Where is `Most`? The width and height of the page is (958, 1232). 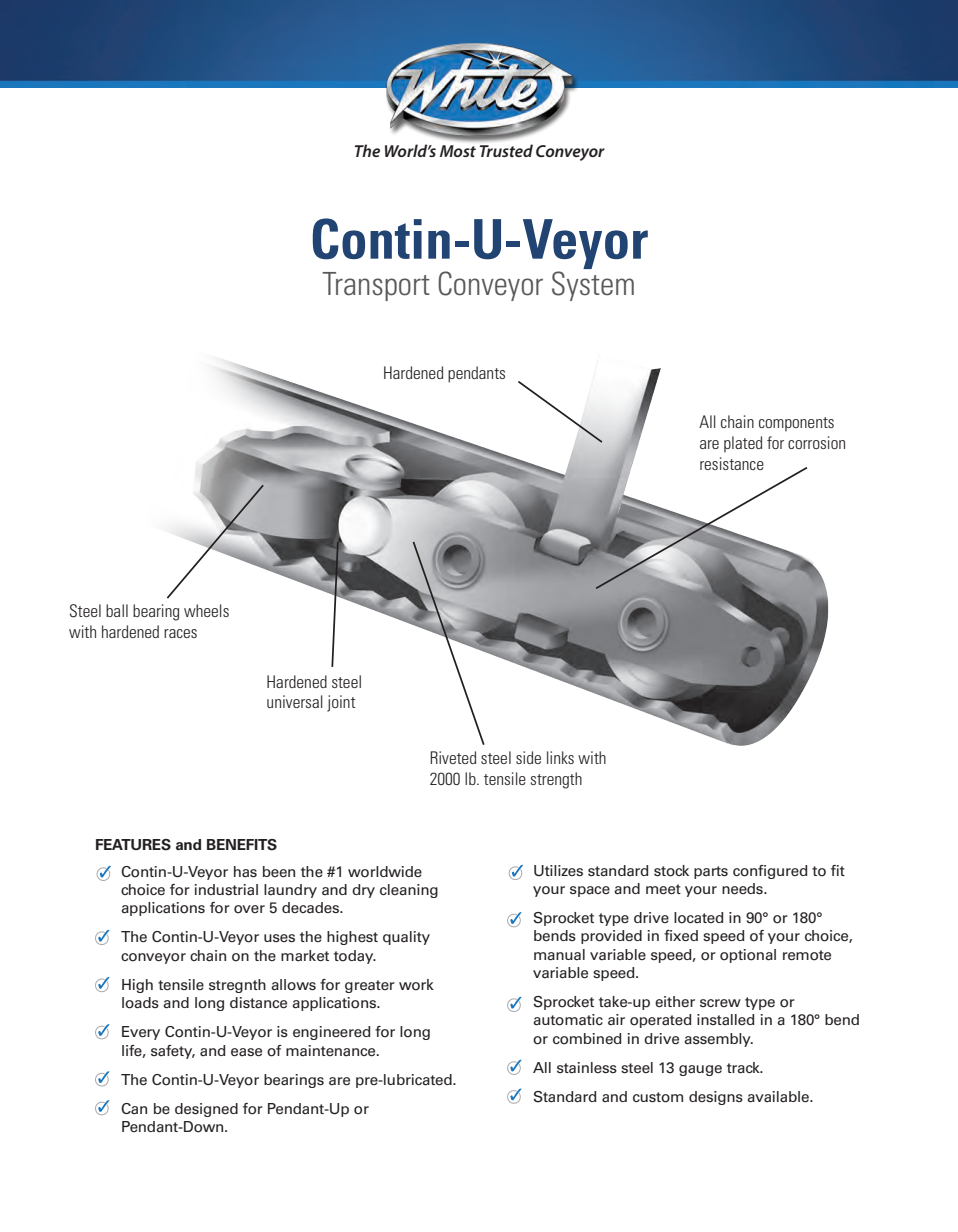 Most is located at coordinates (458, 151).
